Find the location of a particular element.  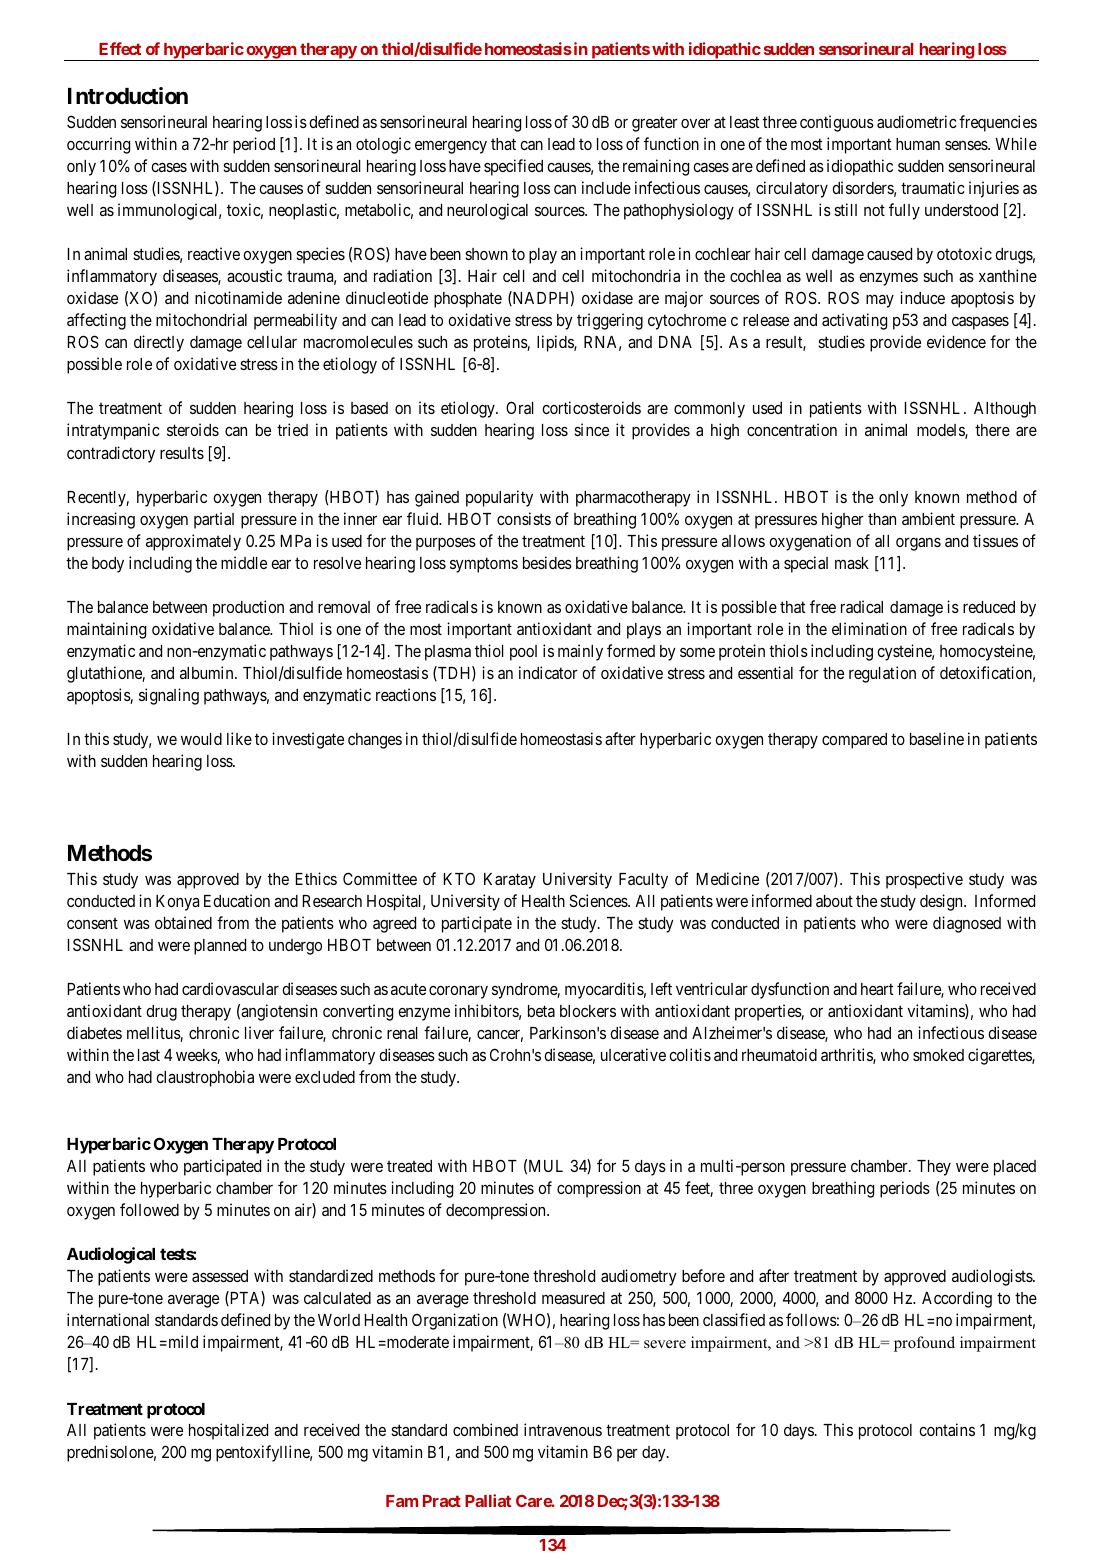

specified is located at coordinates (513, 167).
